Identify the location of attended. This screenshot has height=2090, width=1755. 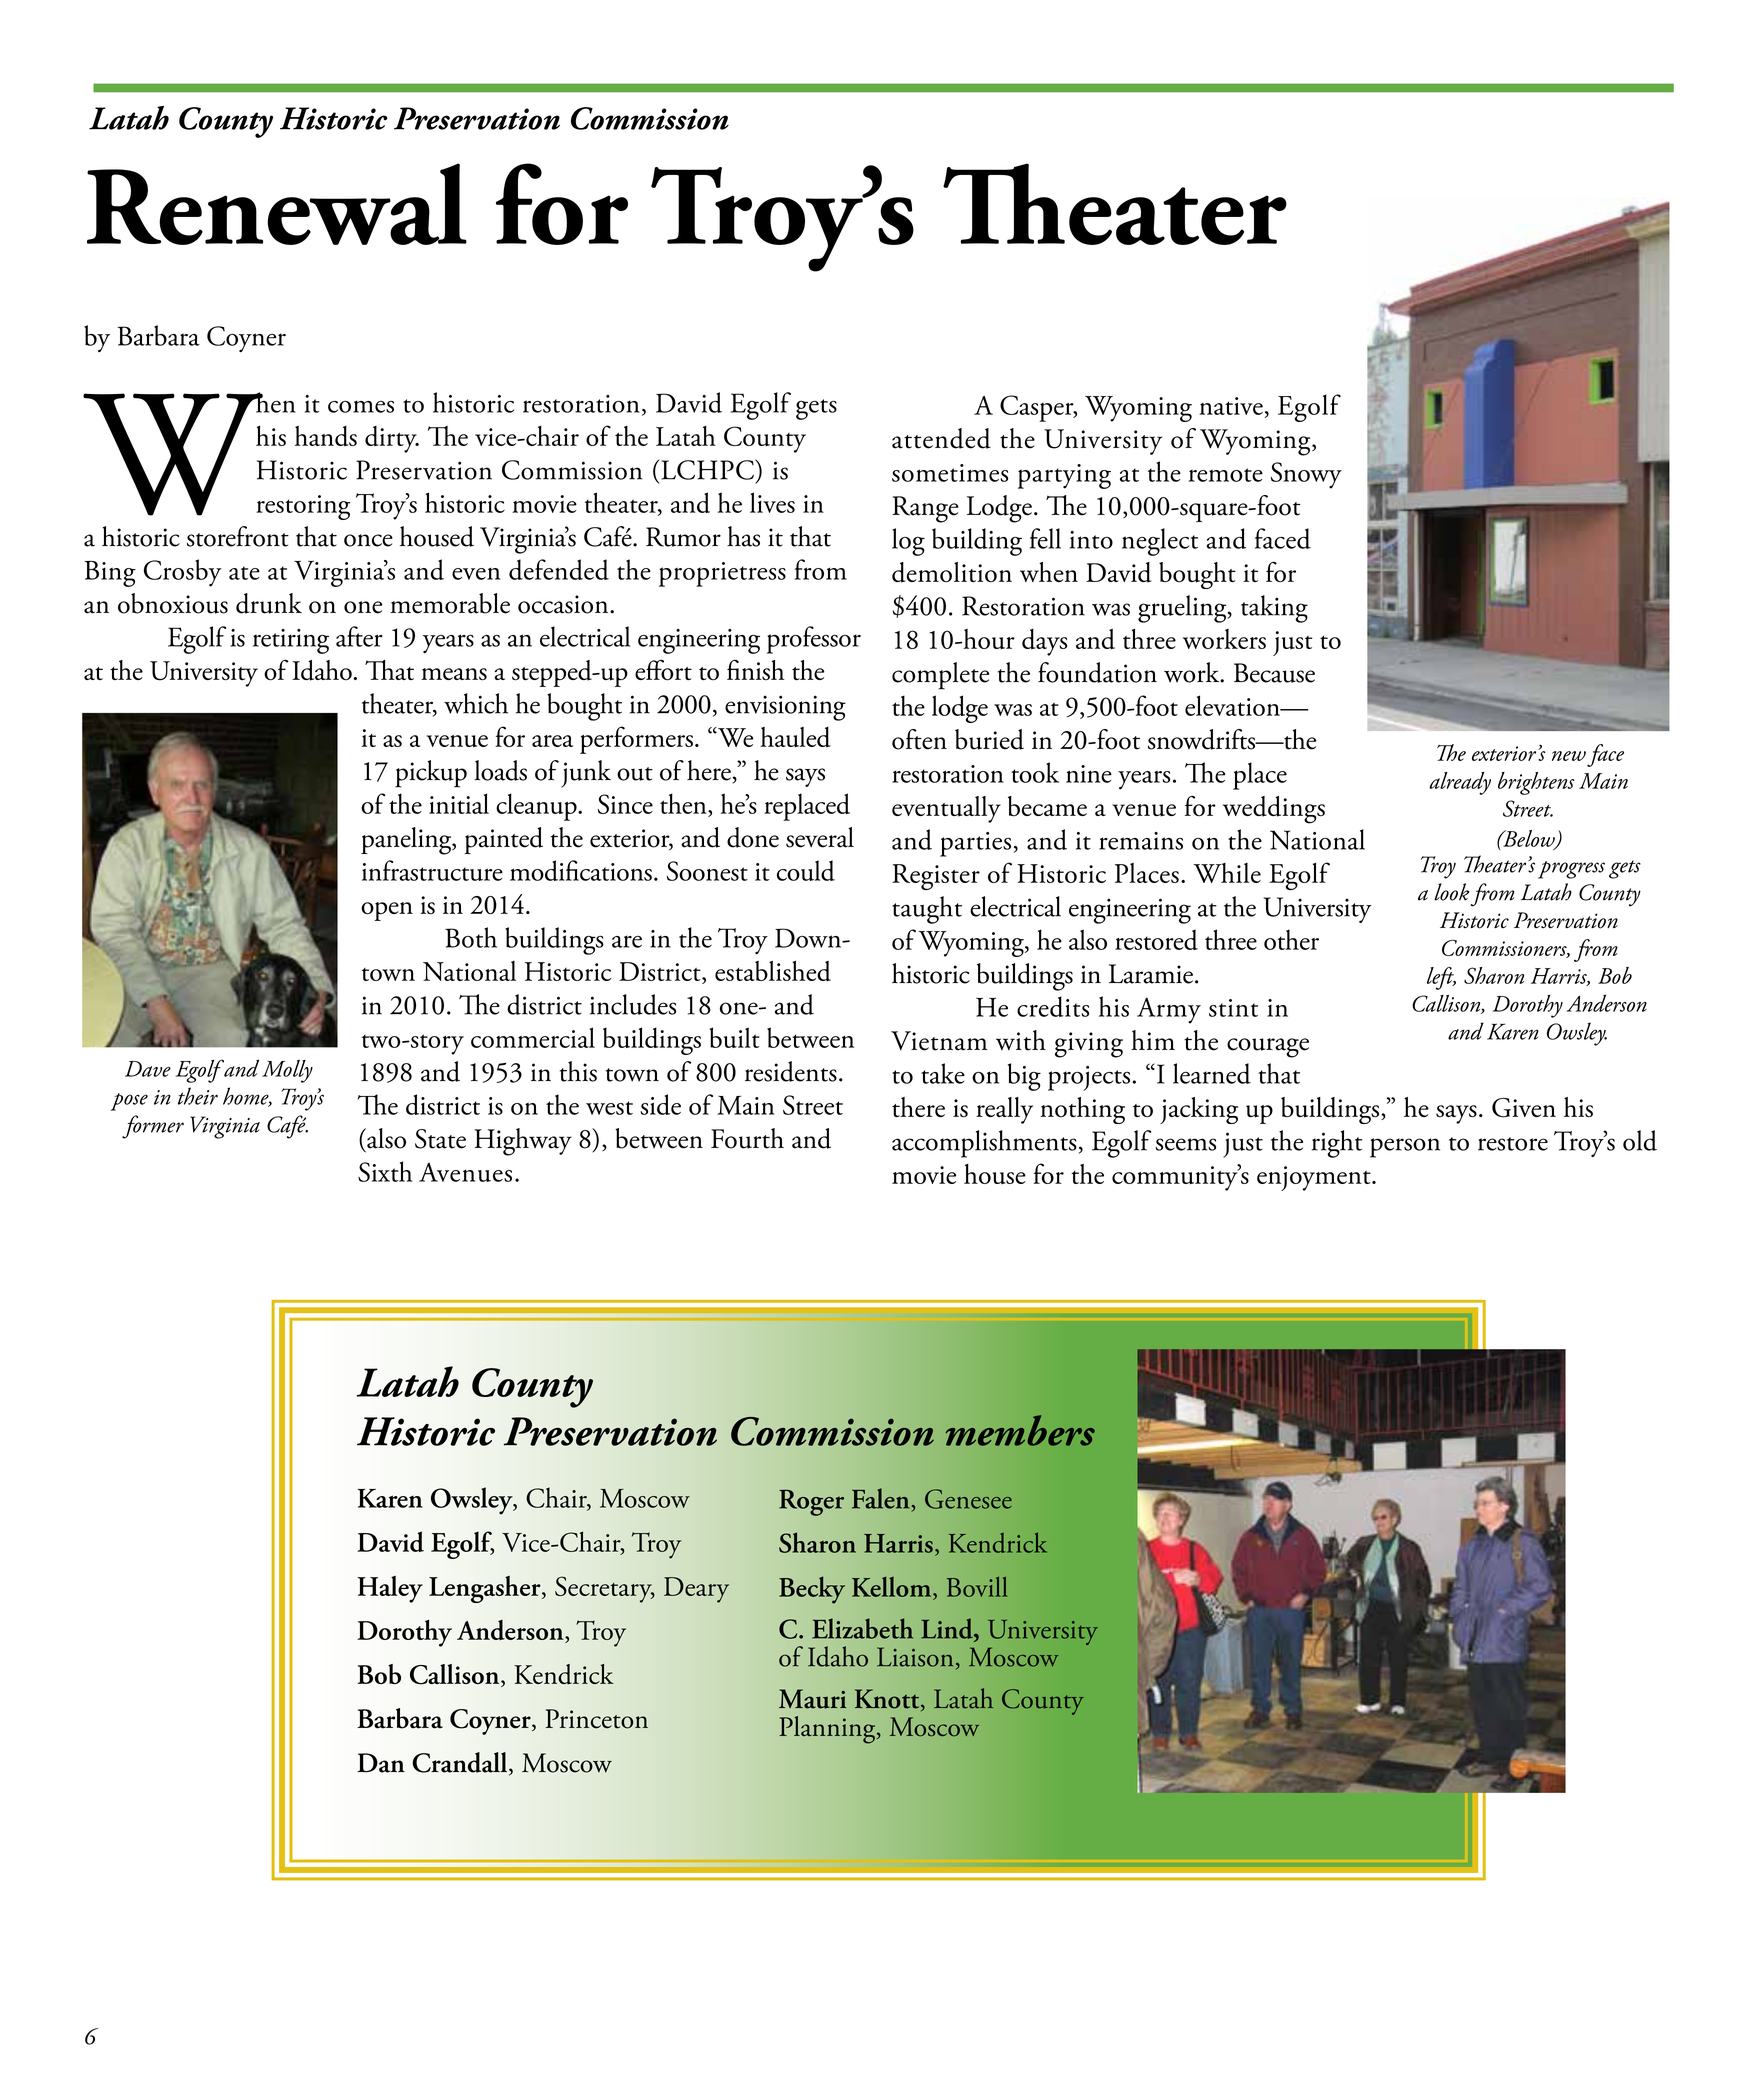
(941, 438).
